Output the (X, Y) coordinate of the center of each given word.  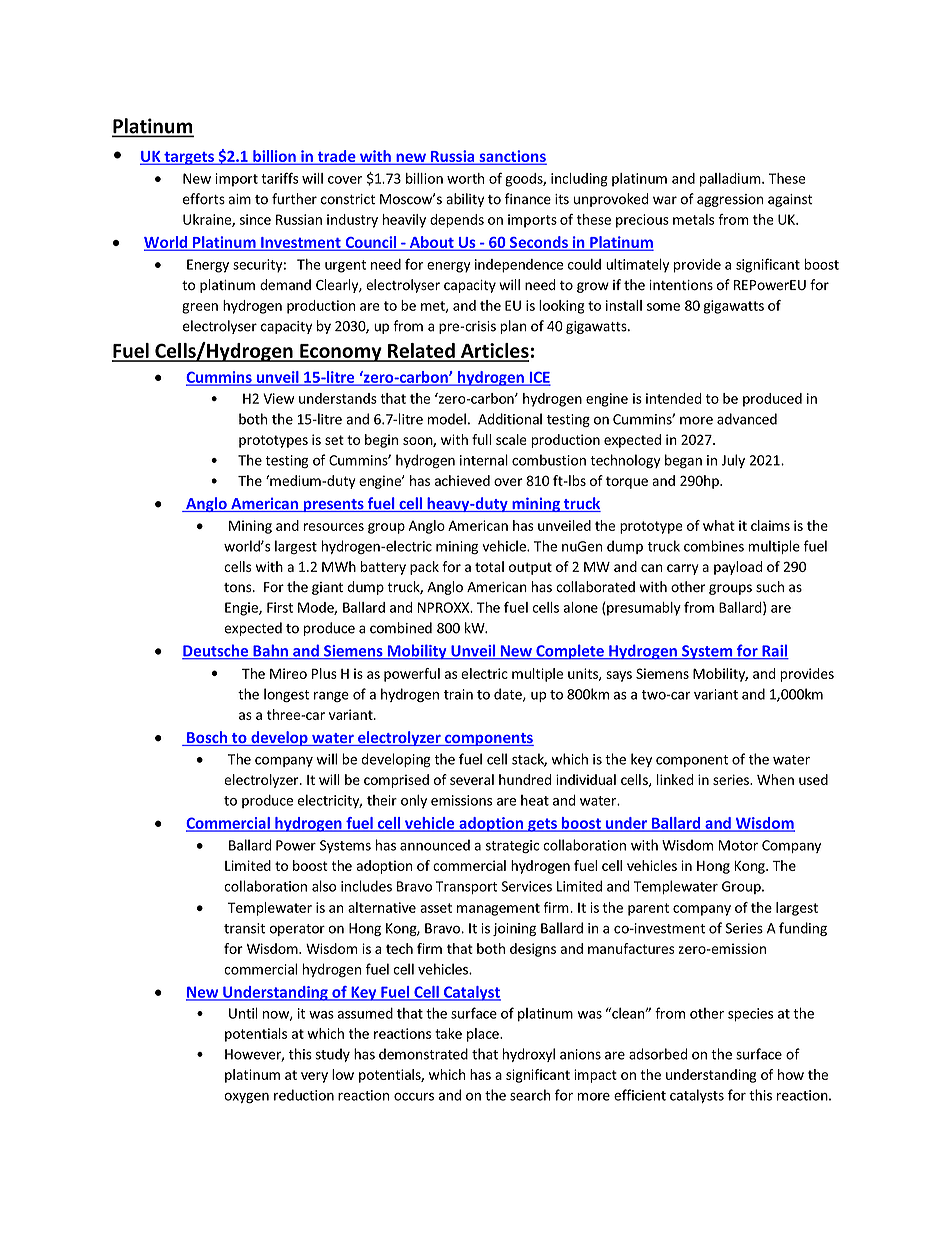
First (280, 607)
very (314, 1077)
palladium (731, 180)
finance (528, 199)
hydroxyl (529, 1055)
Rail (774, 651)
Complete (570, 652)
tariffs (280, 178)
